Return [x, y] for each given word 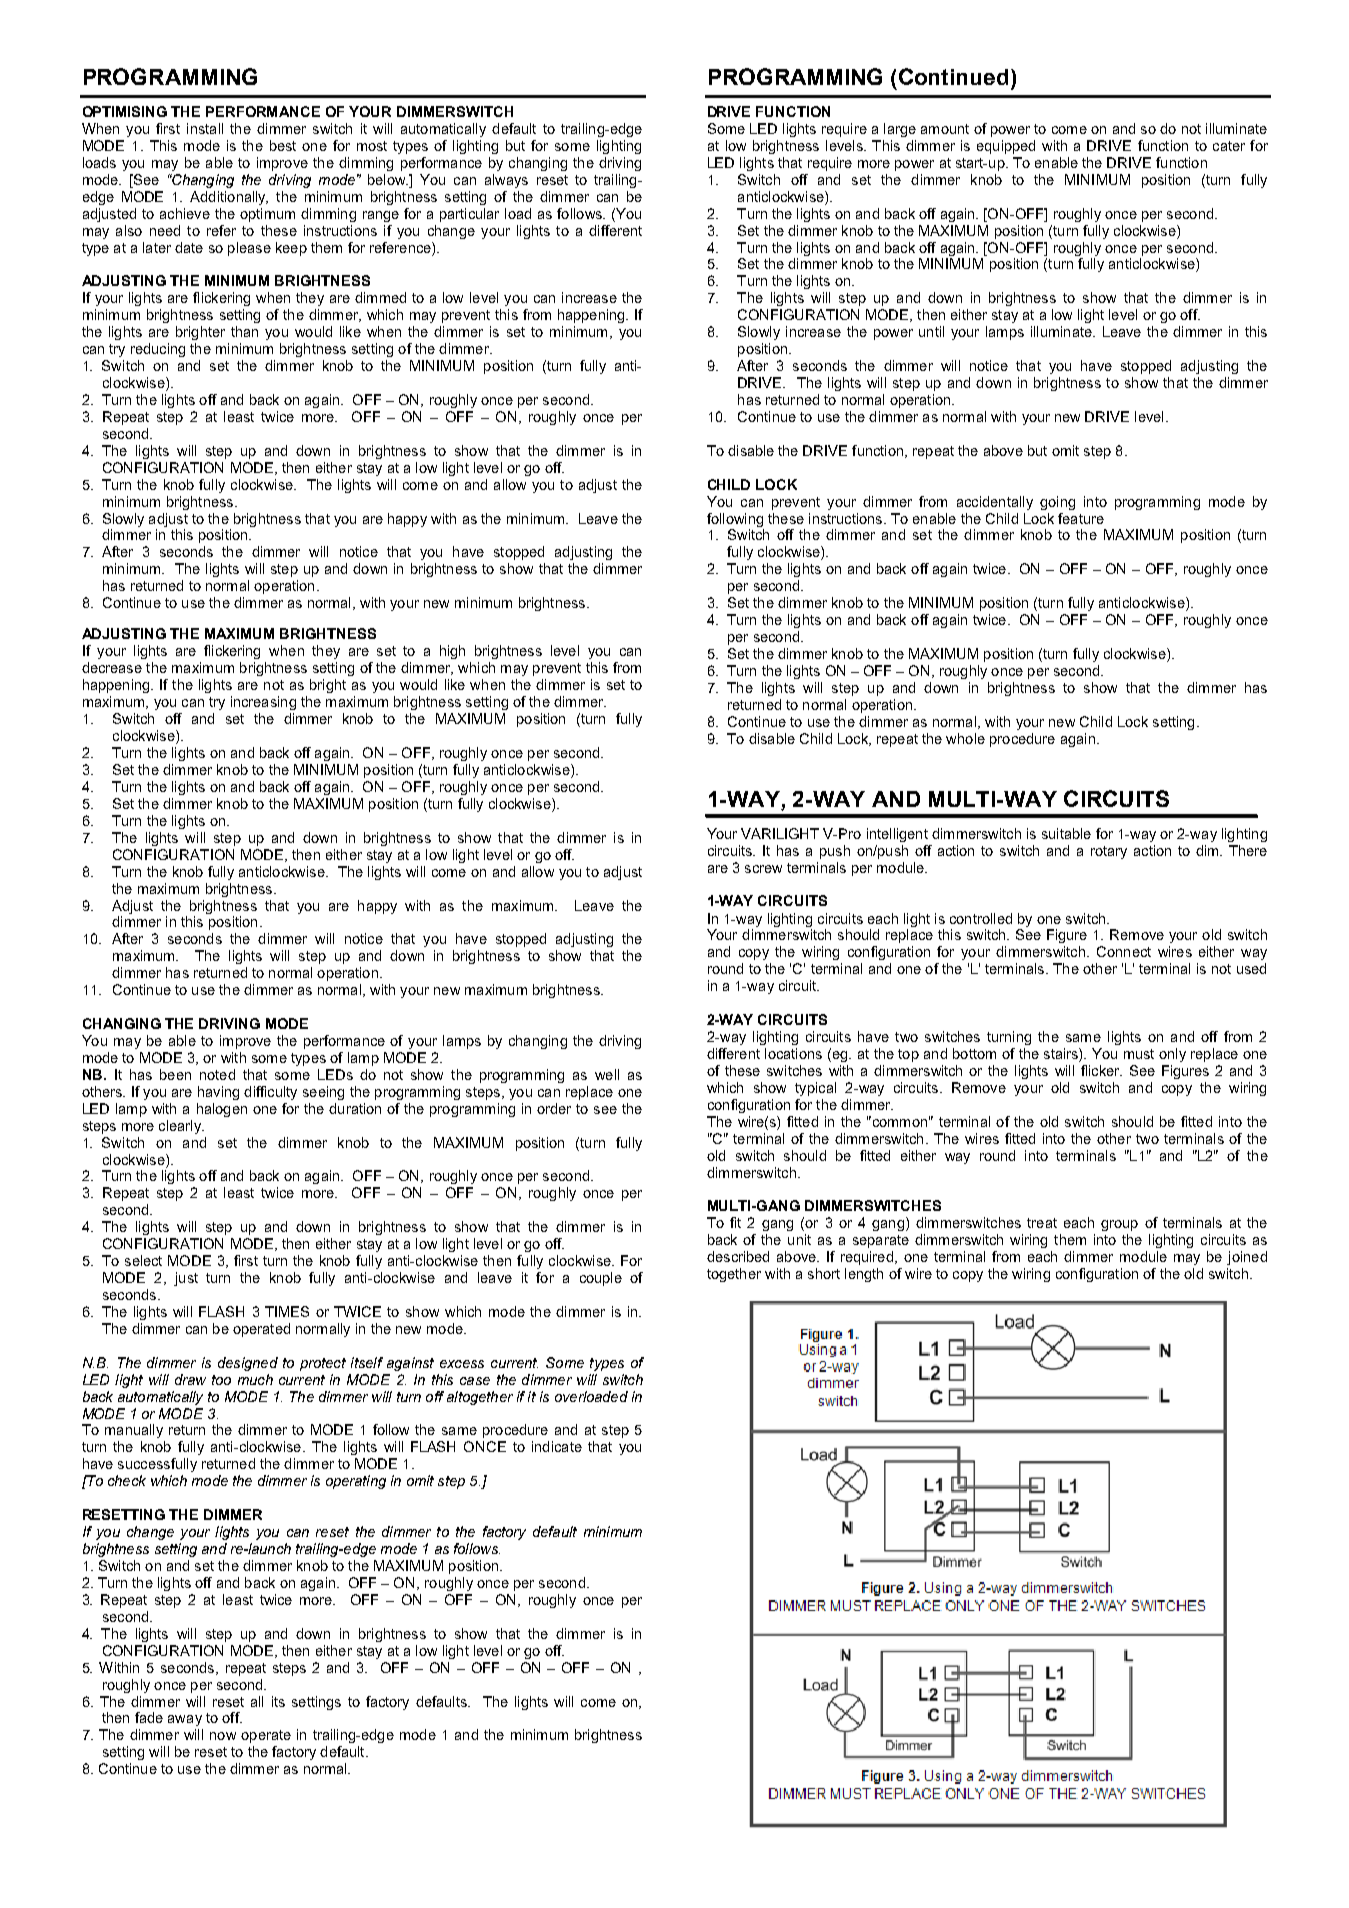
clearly [181, 1127]
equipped [1006, 147]
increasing [263, 703]
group [1119, 1225]
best [283, 145]
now [223, 1736]
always [506, 181]
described [738, 1256]
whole [965, 738]
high [452, 652]
